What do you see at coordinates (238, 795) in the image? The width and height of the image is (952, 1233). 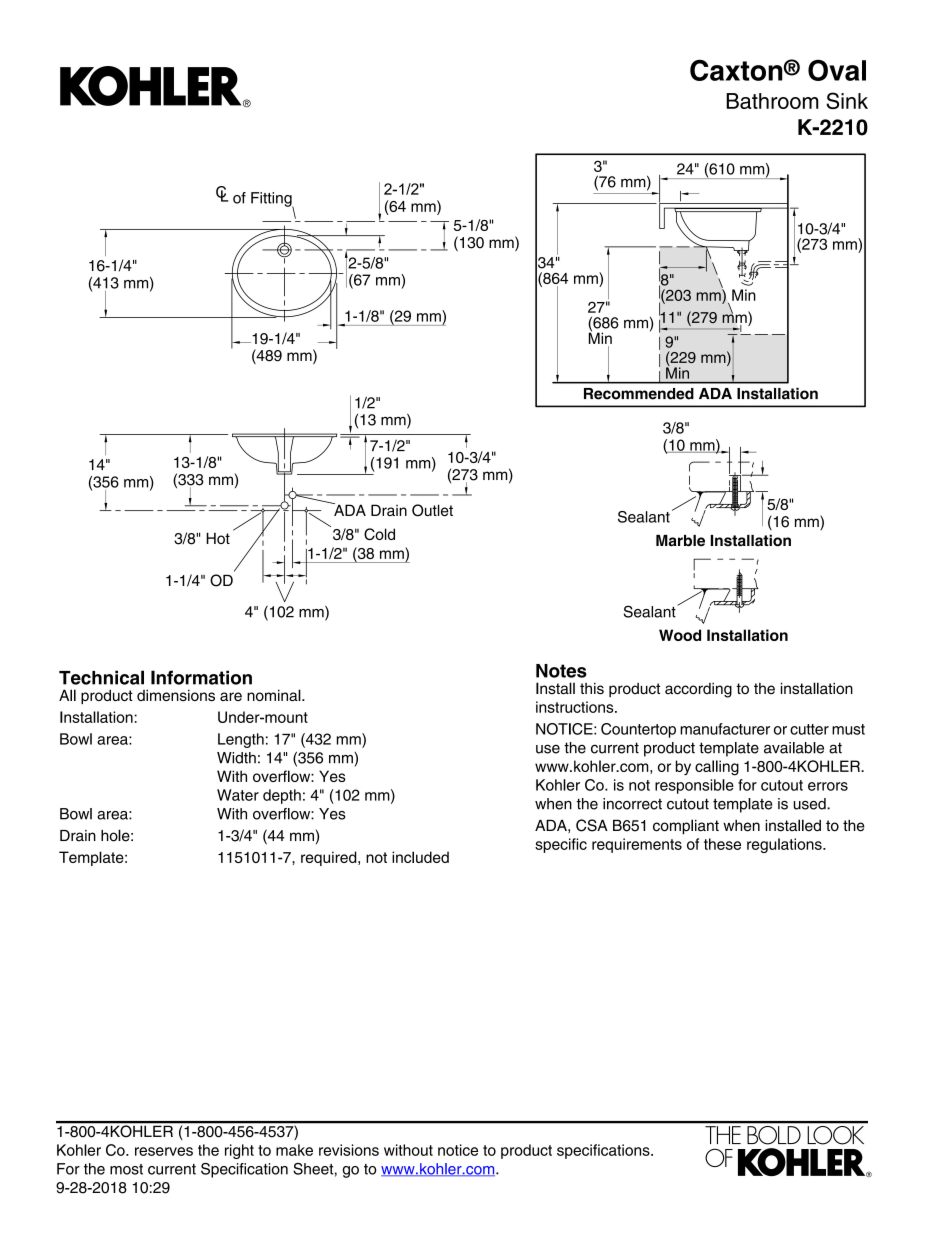 I see `Water` at bounding box center [238, 795].
